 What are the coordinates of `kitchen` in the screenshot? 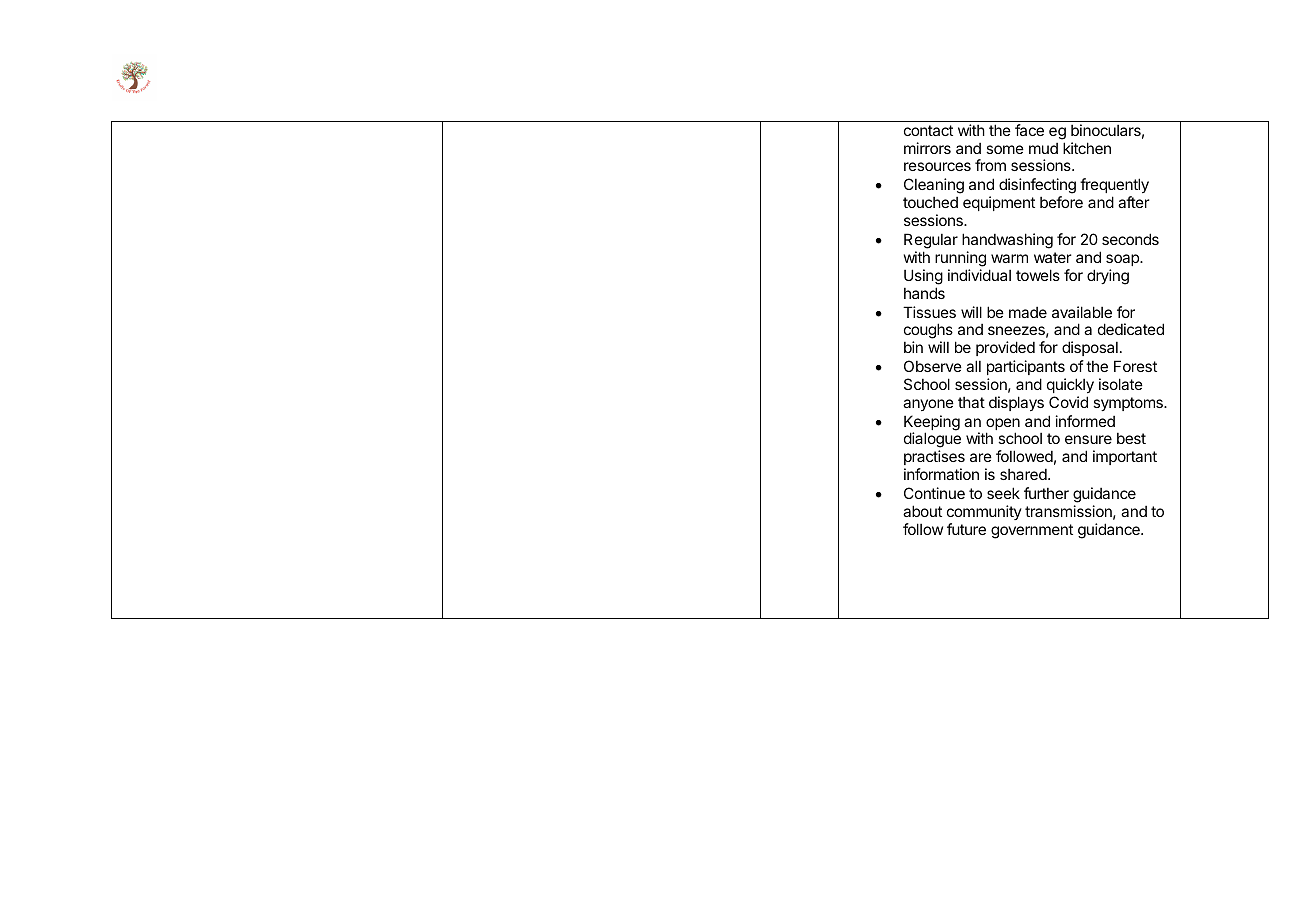 It's located at (1087, 148).
